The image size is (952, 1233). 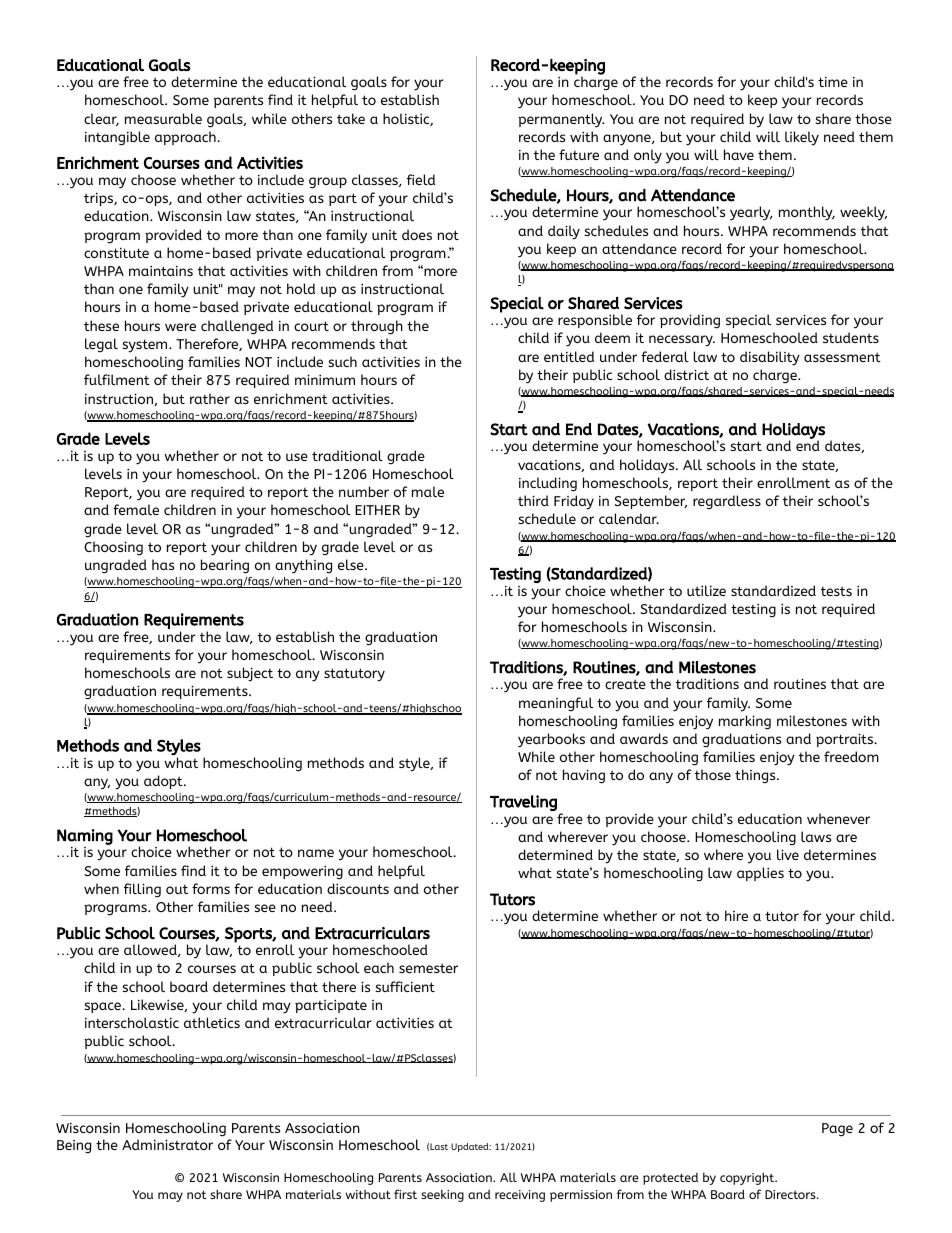 I want to click on Traveling, so click(x=523, y=803).
